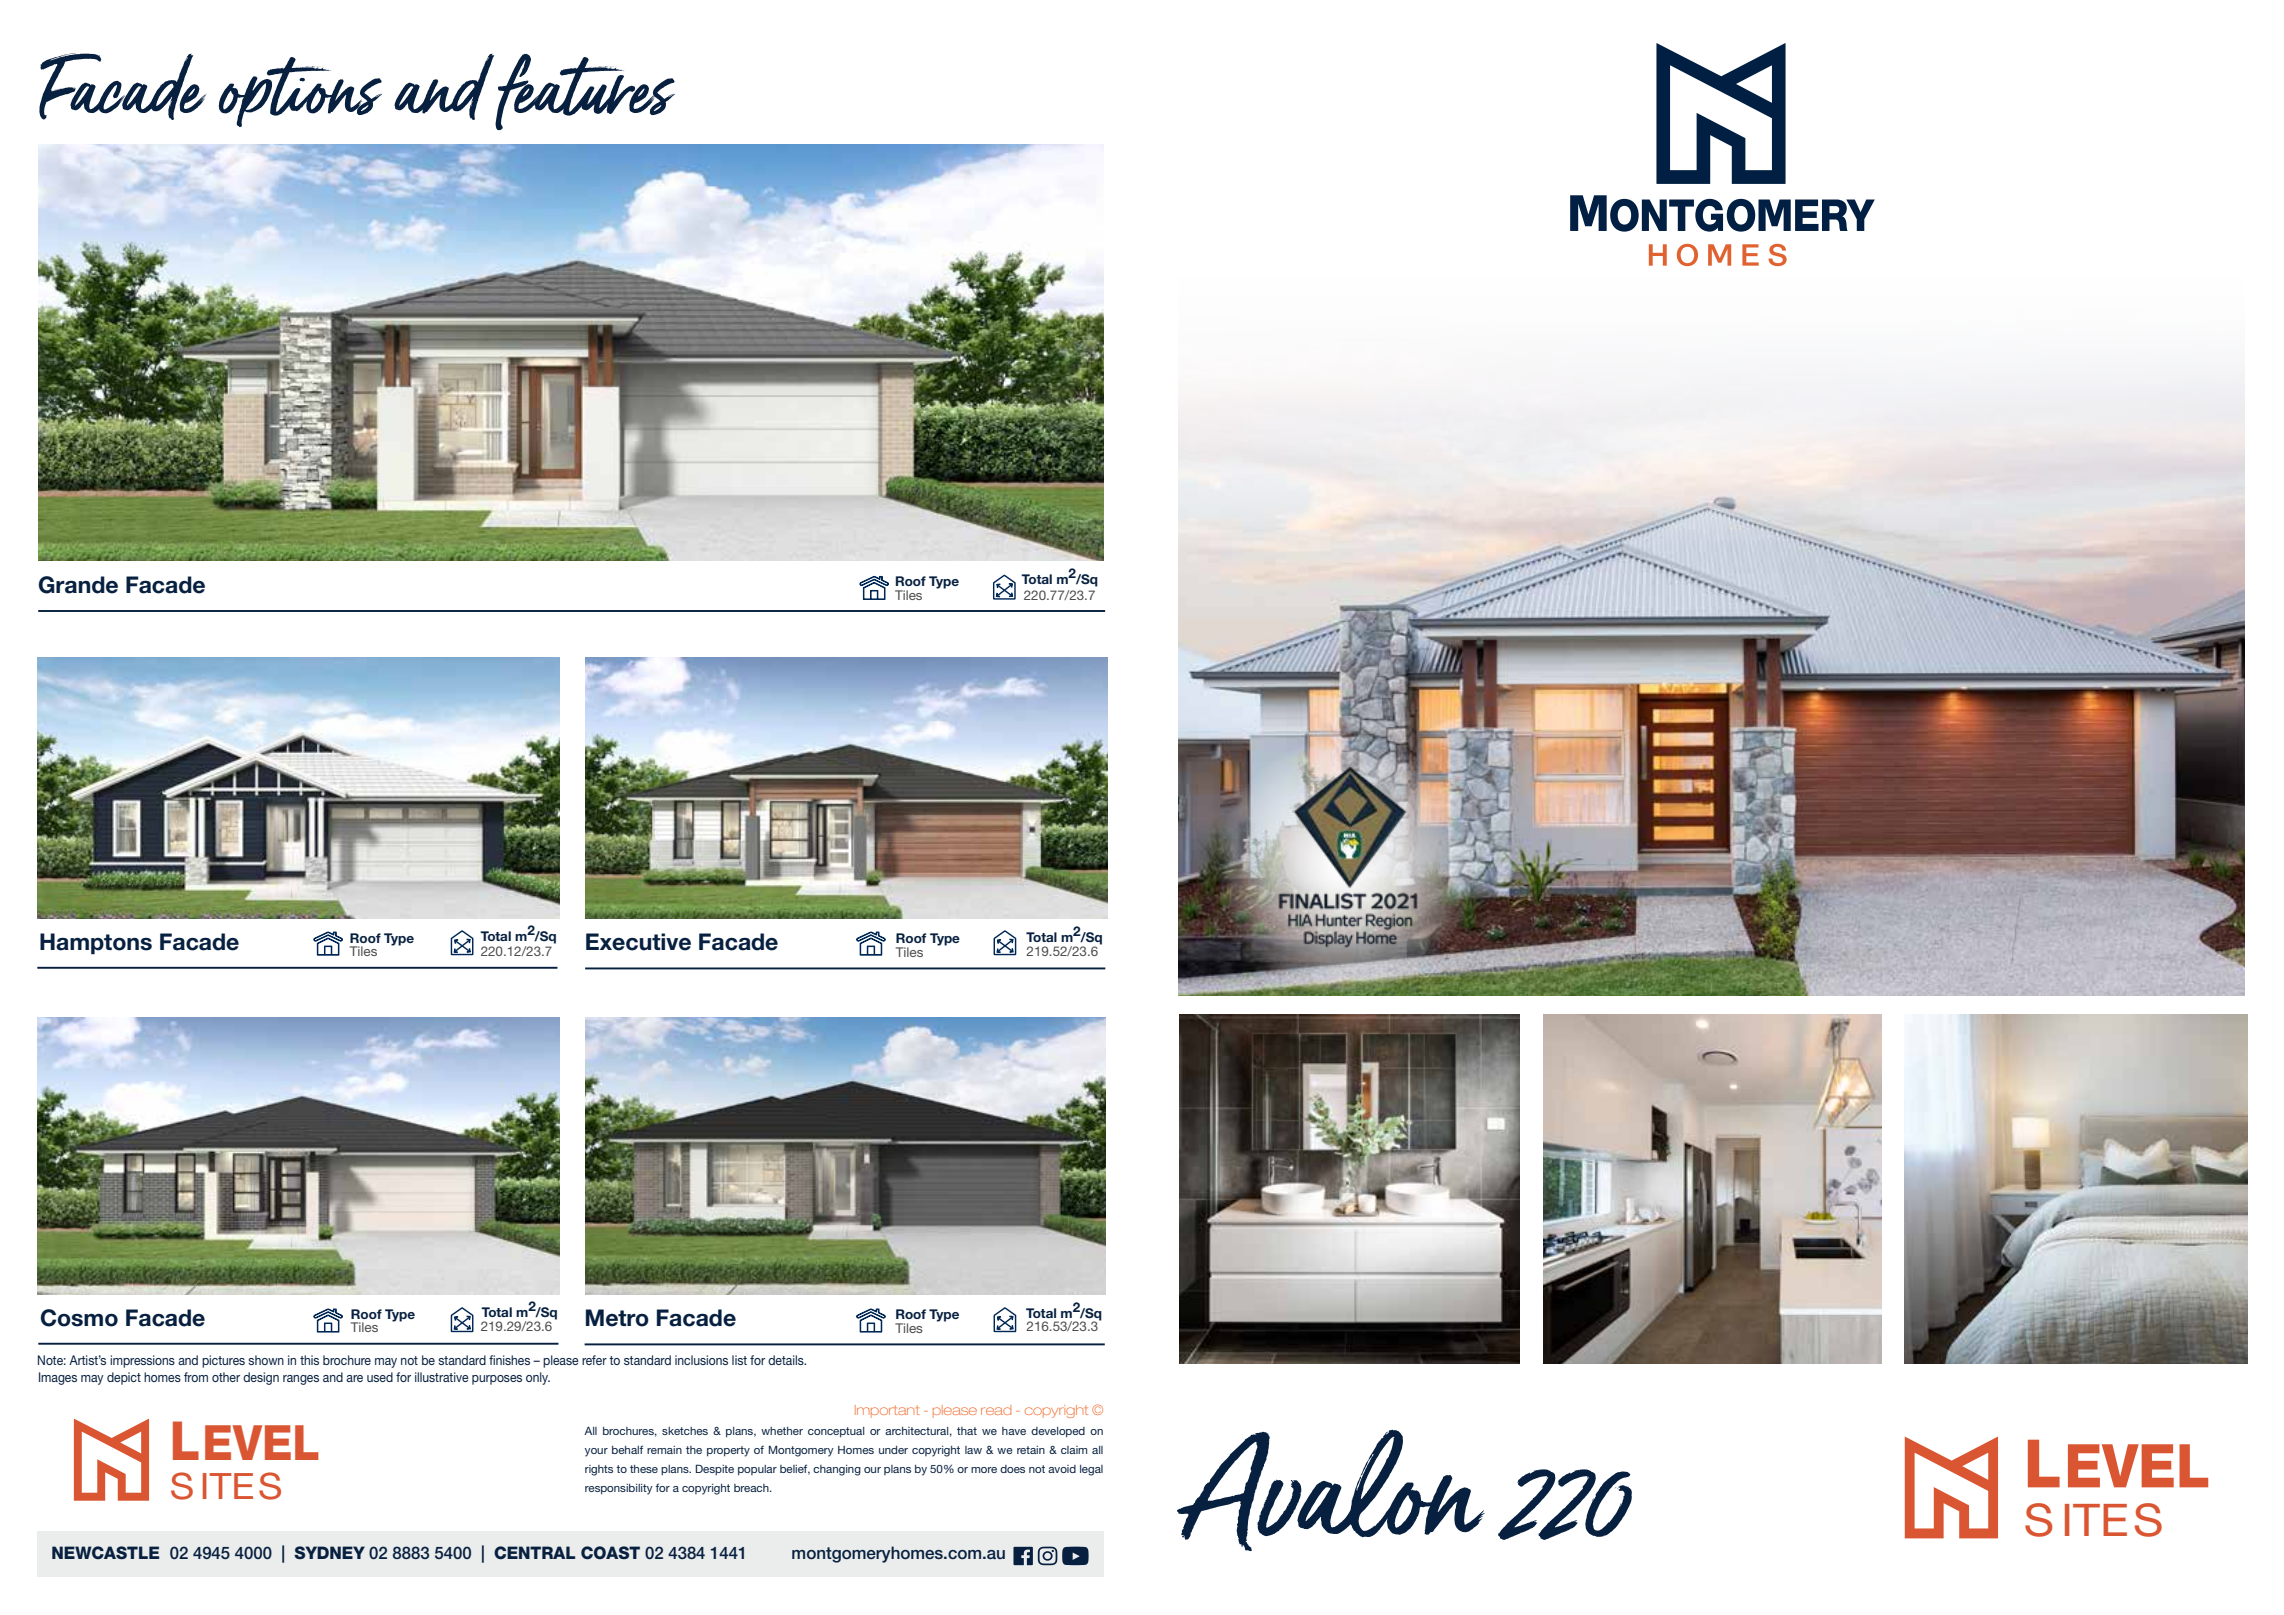 This screenshot has width=2284, height=1615. I want to click on NEWCASTLE, so click(105, 1552).
